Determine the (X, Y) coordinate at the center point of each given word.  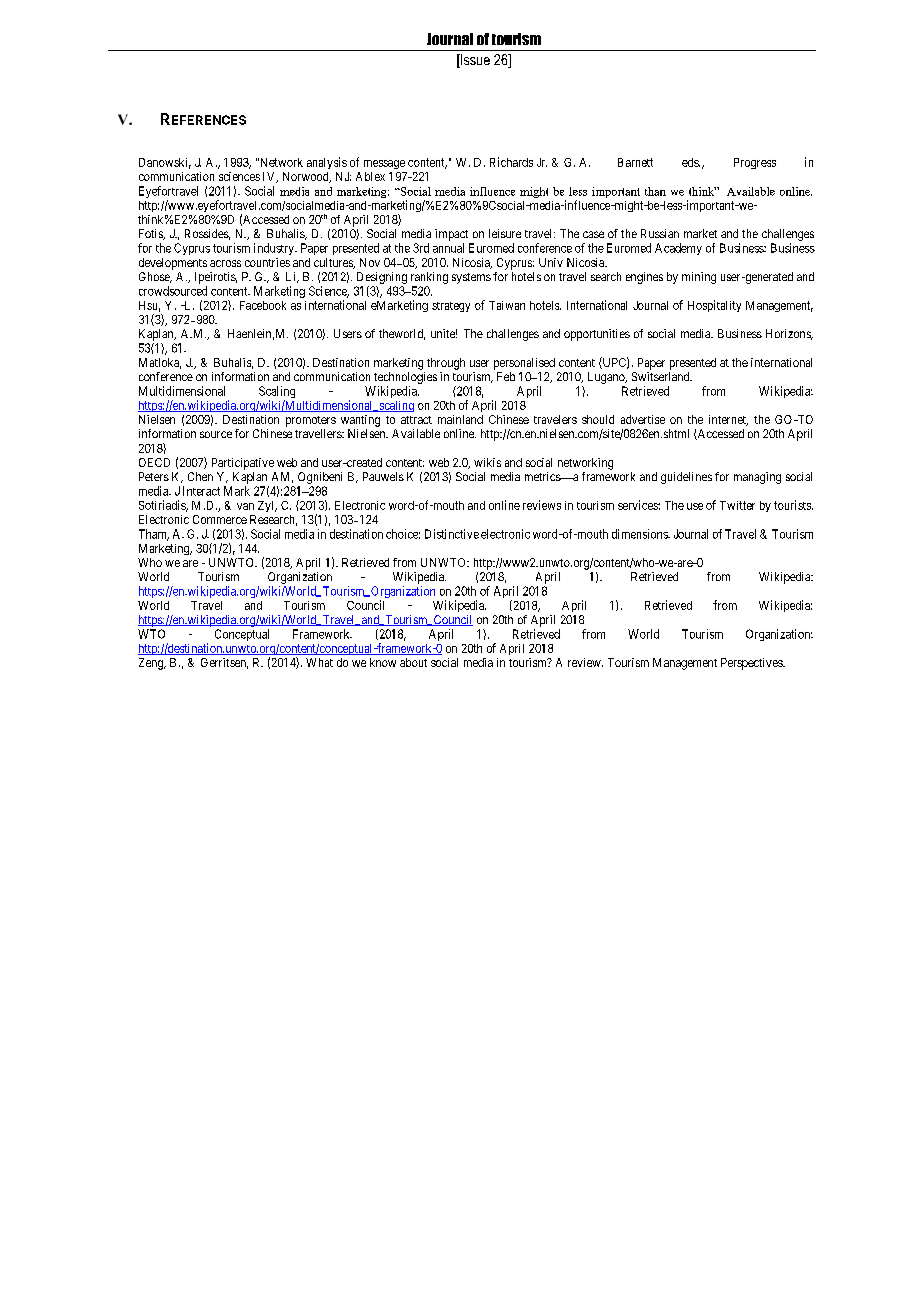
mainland (460, 419)
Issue (474, 61)
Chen (200, 476)
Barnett (635, 162)
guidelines (686, 478)
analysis (327, 163)
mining (699, 278)
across (225, 263)
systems (471, 278)
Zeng (152, 664)
